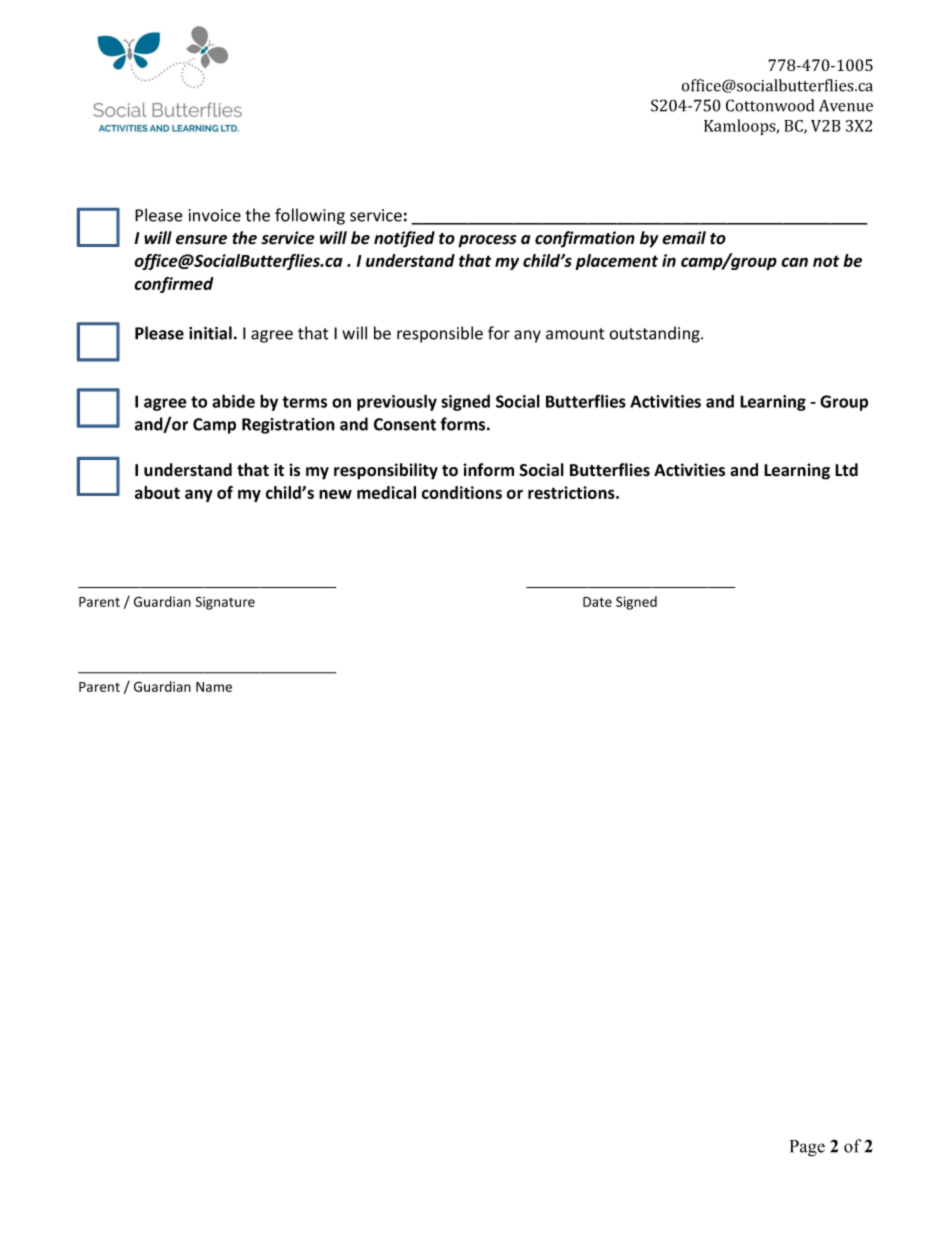 The width and height of the image is (952, 1233). I want to click on Signature, so click(225, 603).
